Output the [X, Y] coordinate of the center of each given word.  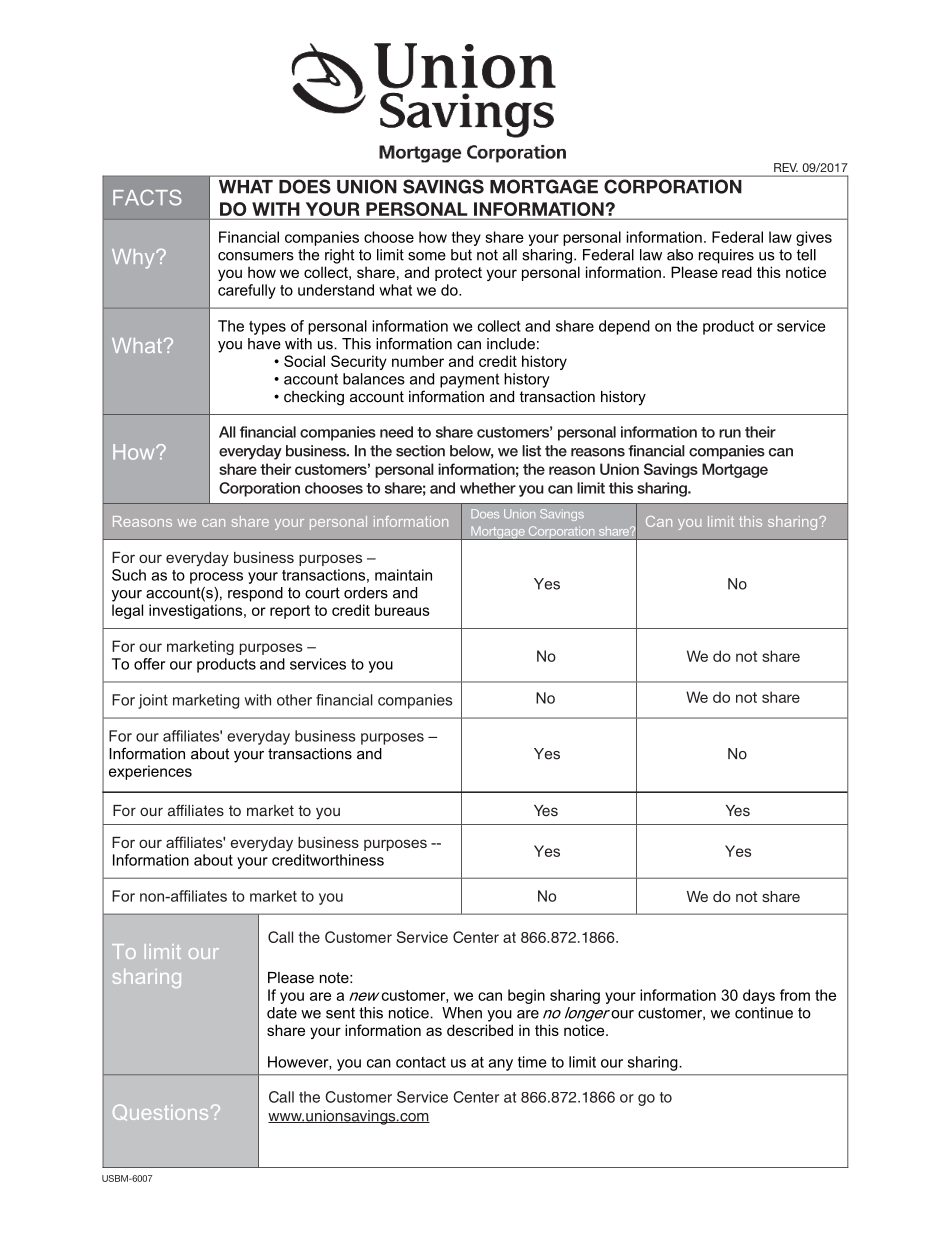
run [730, 433]
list [531, 451]
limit [591, 488]
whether [488, 488]
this [621, 488]
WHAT [246, 187]
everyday [250, 452]
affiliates [196, 810]
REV [786, 167]
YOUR [332, 210]
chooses [334, 488]
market [270, 810]
